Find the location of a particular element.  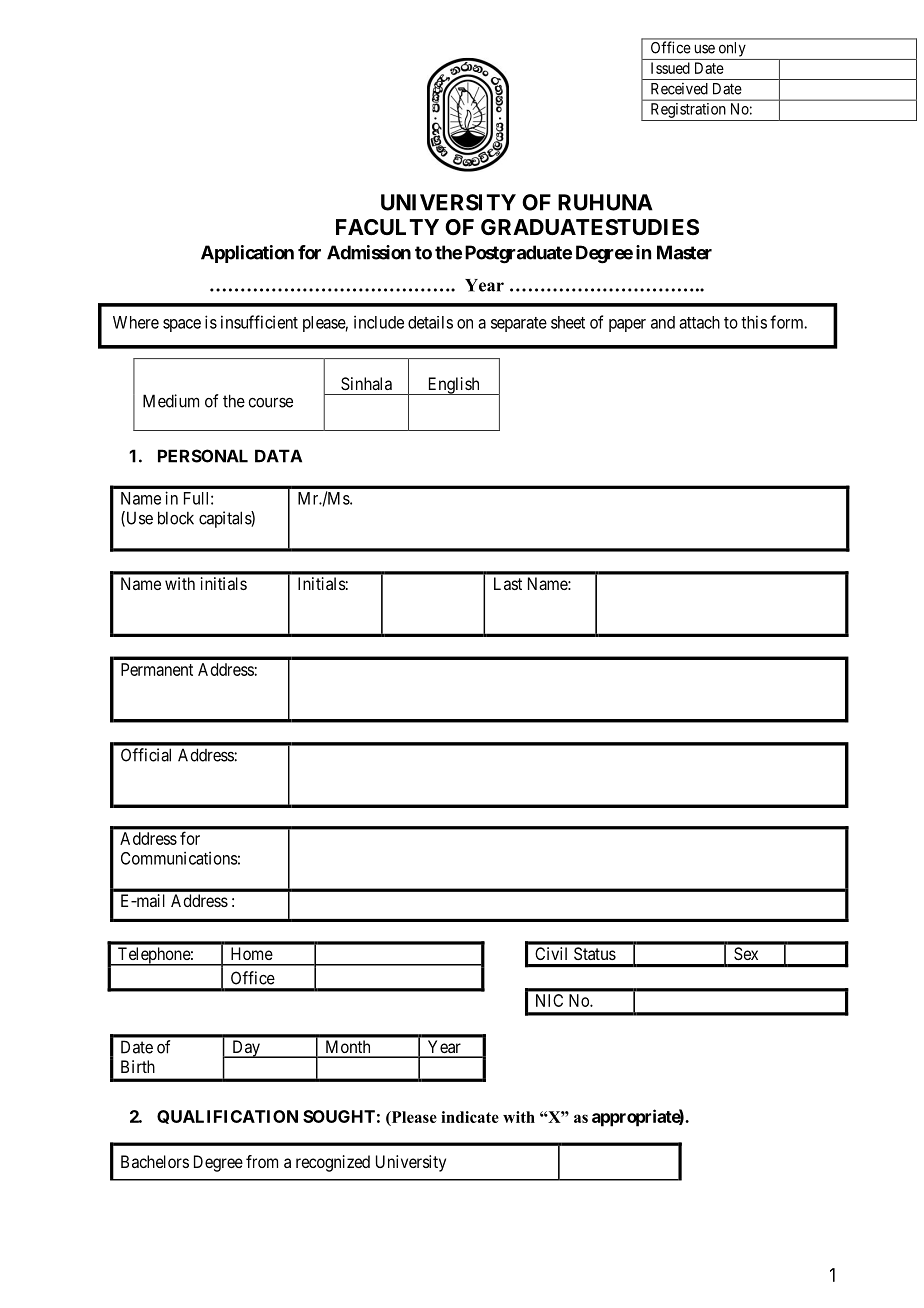

space is located at coordinates (182, 325).
